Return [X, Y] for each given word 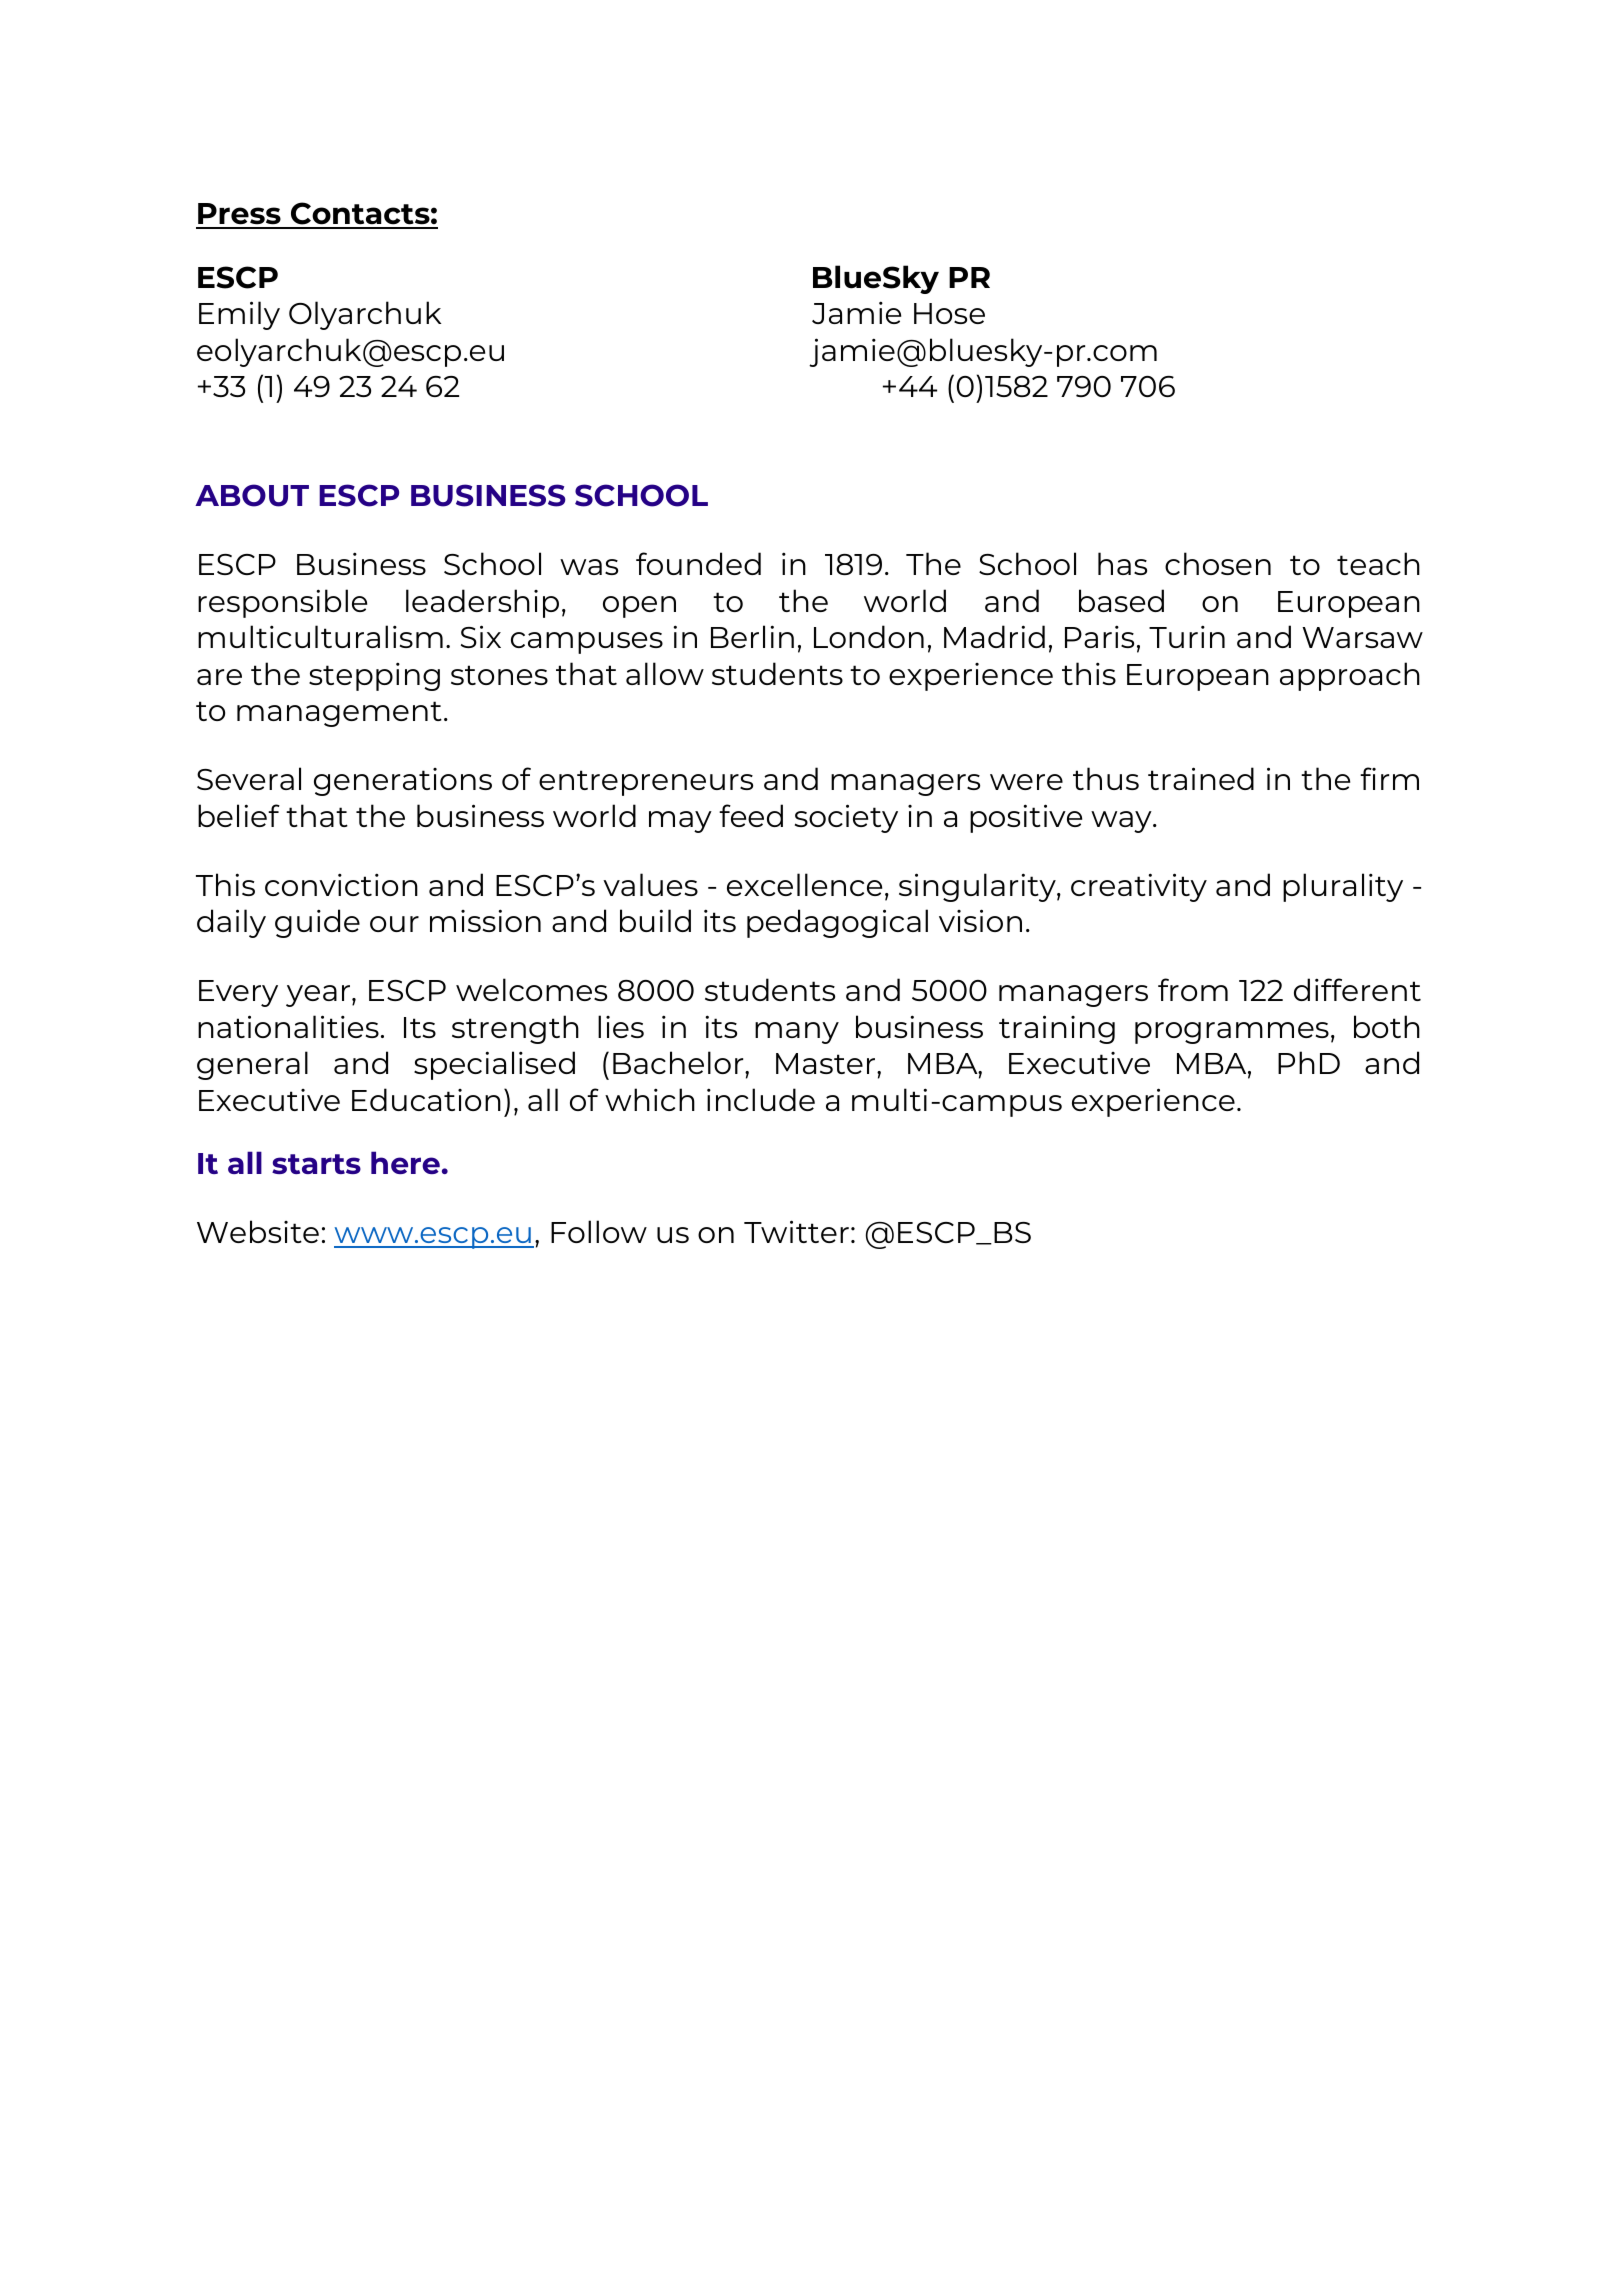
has [1122, 563]
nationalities [288, 1026]
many [797, 1033]
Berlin [752, 636]
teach [1378, 563]
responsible [282, 603]
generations [403, 782]
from [1193, 989]
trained [1201, 778]
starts [316, 1164]
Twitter [796, 1231]
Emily [239, 315]
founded [698, 563]
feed [751, 815]
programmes [1232, 1033]
